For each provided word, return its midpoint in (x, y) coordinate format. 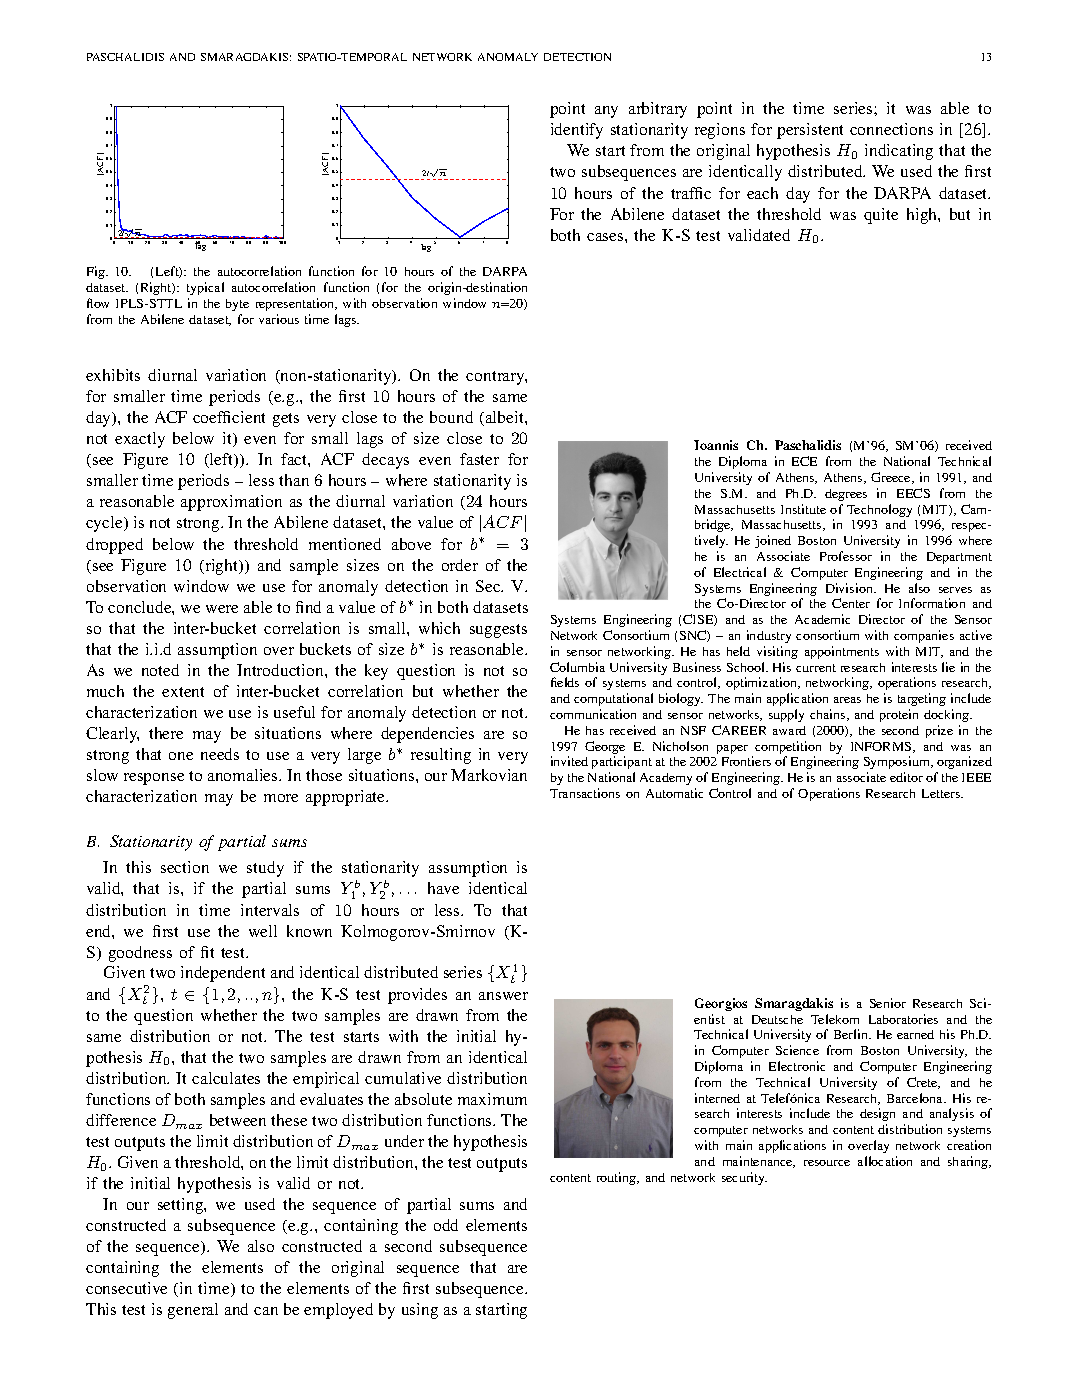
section (185, 867)
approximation (231, 503)
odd (446, 1225)
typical (205, 288)
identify (577, 131)
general (193, 1311)
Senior (888, 1003)
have (443, 888)
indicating (899, 152)
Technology (879, 510)
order (460, 565)
